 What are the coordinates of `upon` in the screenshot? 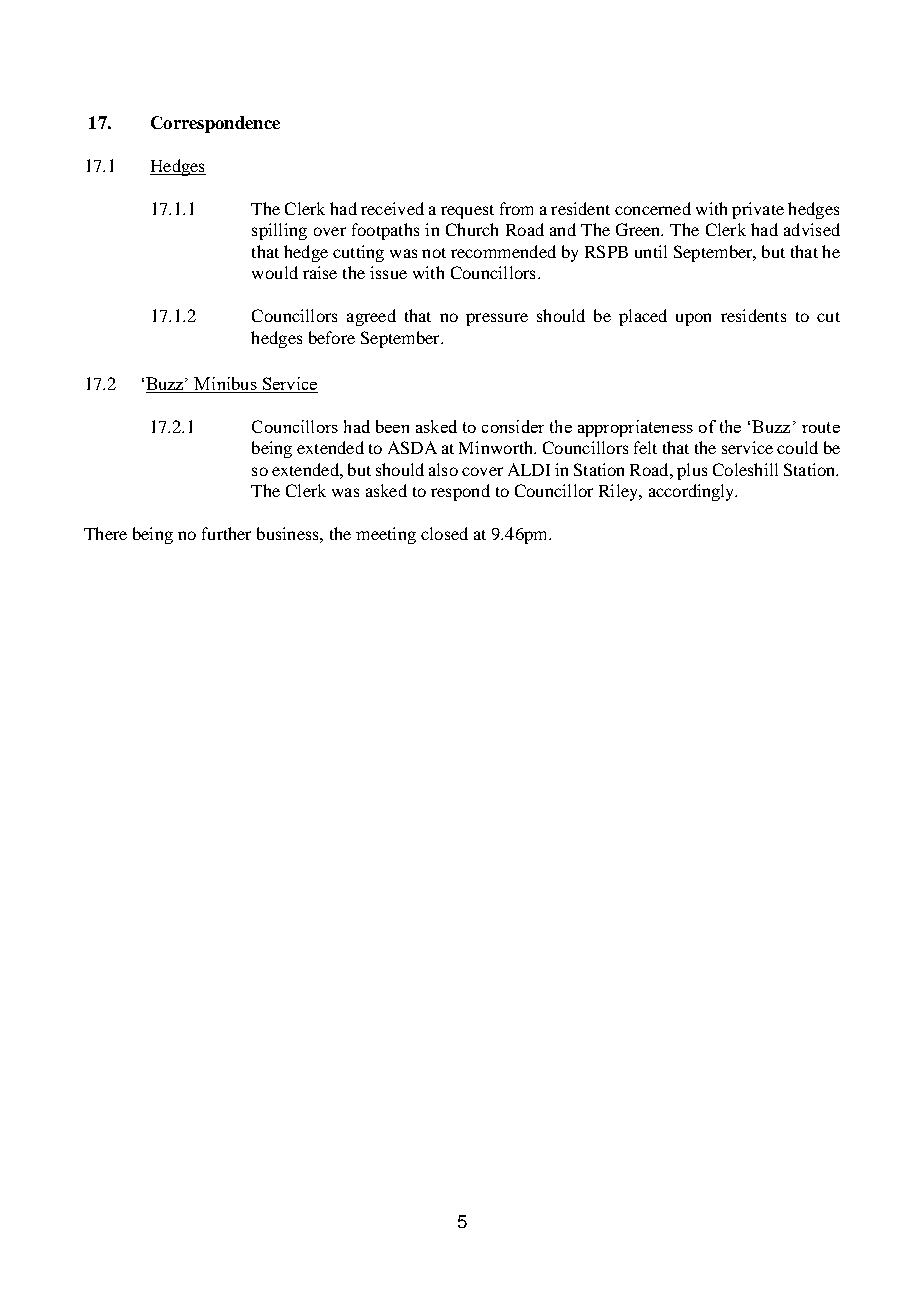 It's located at (693, 319).
